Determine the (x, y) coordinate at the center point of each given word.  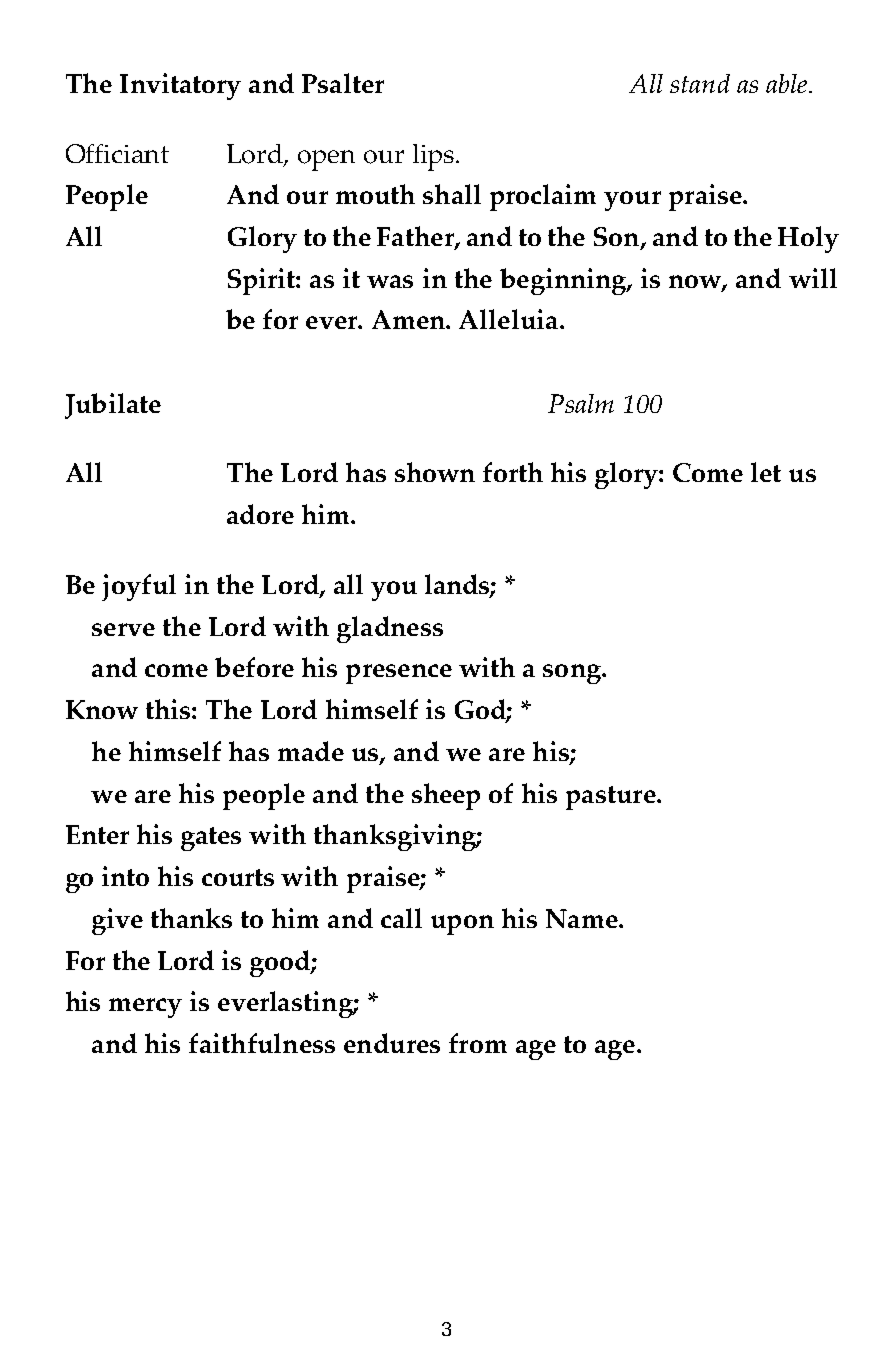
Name (583, 918)
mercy (145, 1008)
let (766, 472)
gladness (390, 629)
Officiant (117, 153)
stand (700, 83)
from (478, 1043)
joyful (139, 587)
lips (433, 157)
